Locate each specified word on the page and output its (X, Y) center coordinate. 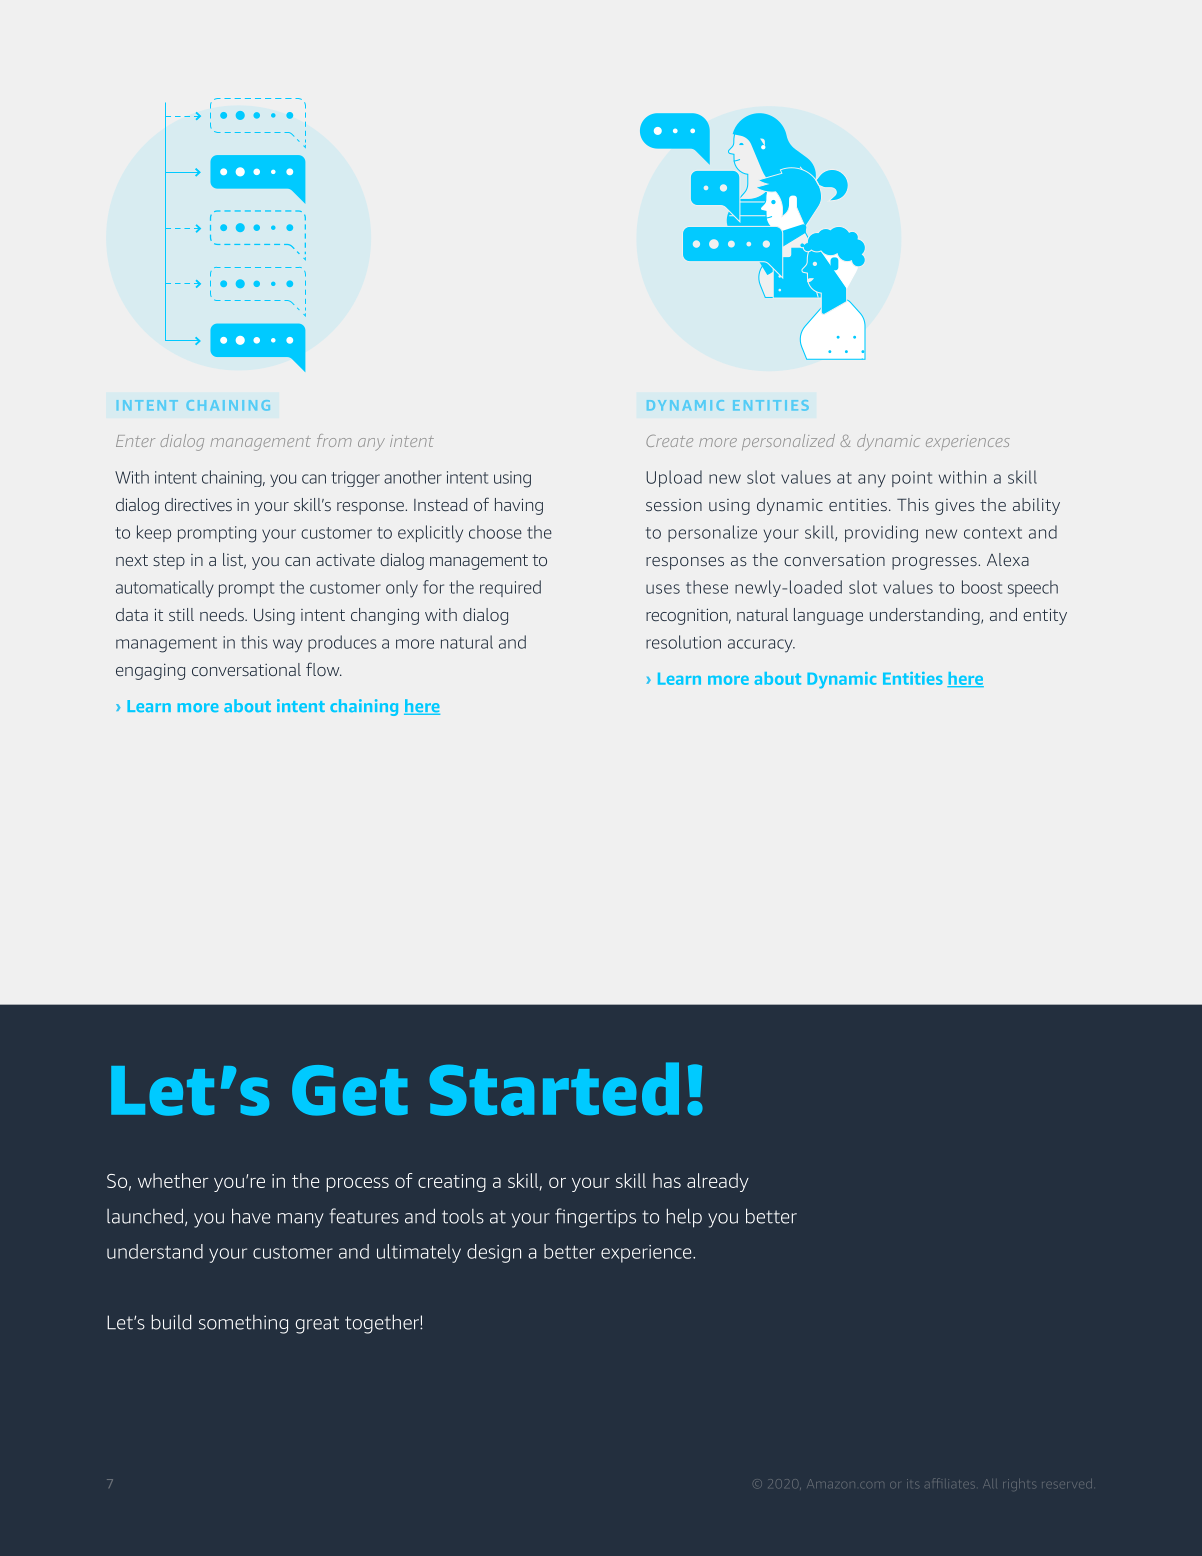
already (718, 1182)
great (317, 1325)
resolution (683, 642)
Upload (674, 478)
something (243, 1324)
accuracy (761, 646)
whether (173, 1180)
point (912, 479)
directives (198, 504)
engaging (150, 672)
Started (554, 1089)
